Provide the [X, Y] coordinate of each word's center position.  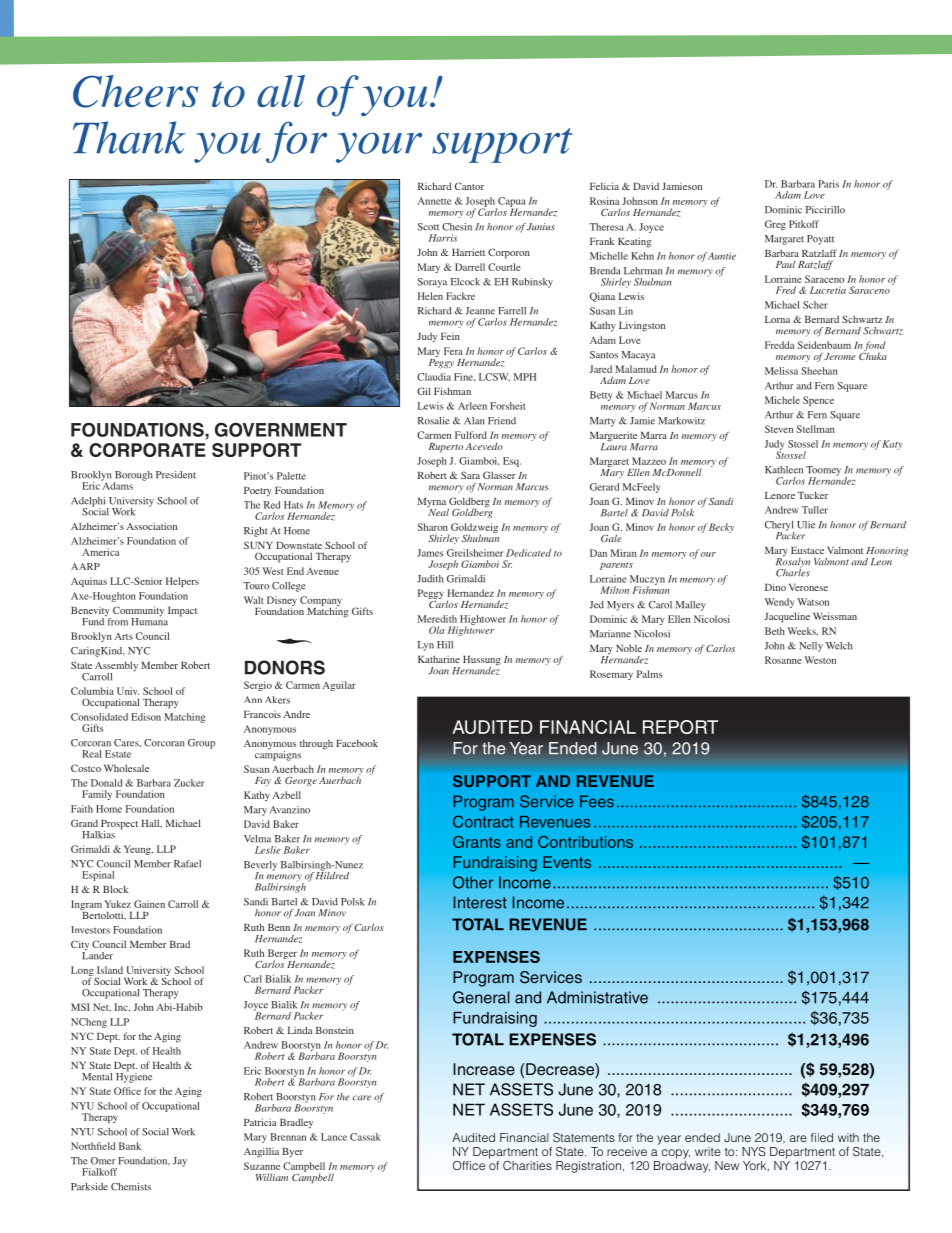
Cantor [469, 186]
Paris [828, 184]
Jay [180, 1162]
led [825, 1137]
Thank [129, 137]
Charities [527, 1165]
